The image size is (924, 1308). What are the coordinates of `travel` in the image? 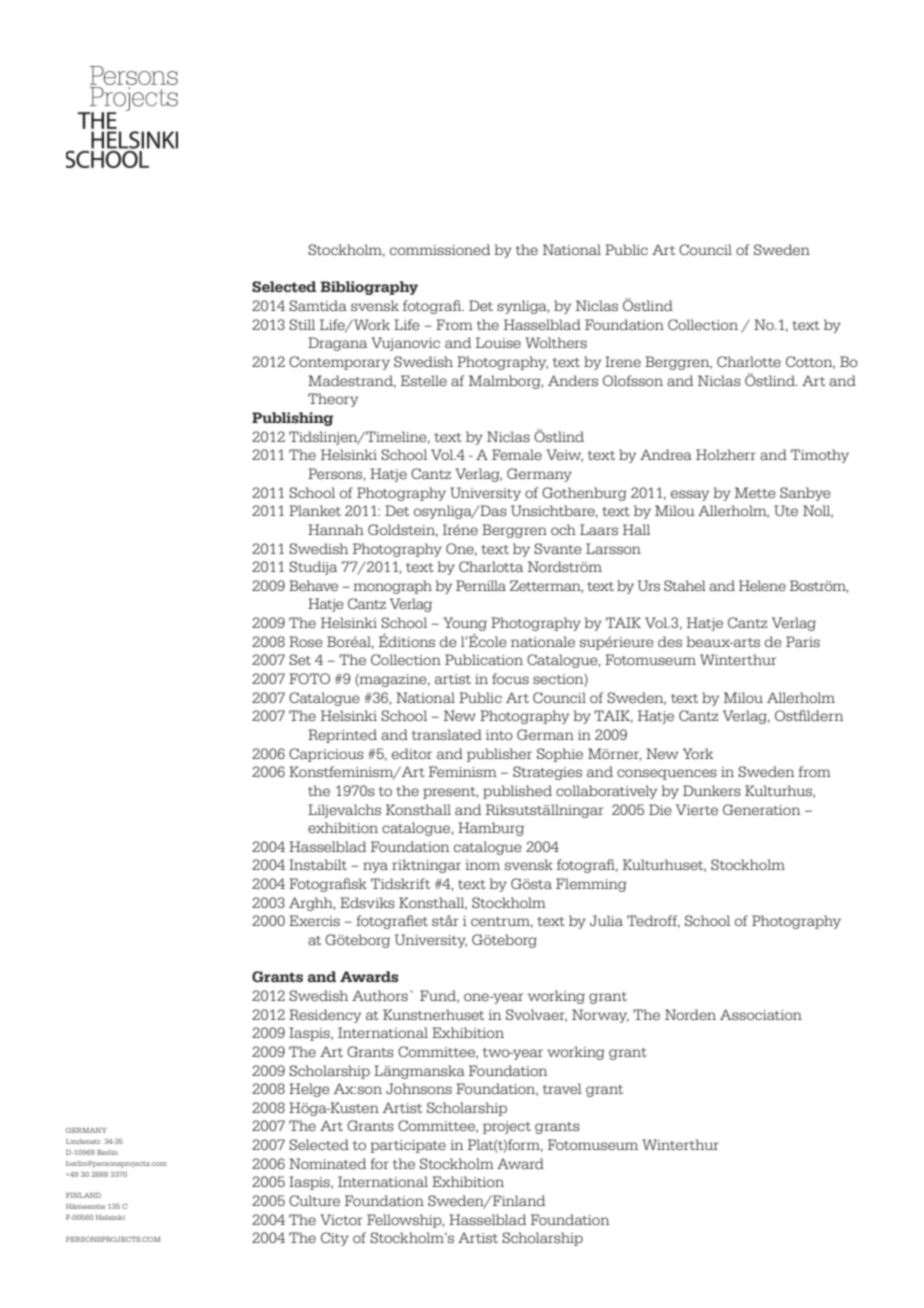 It's located at (562, 1088).
